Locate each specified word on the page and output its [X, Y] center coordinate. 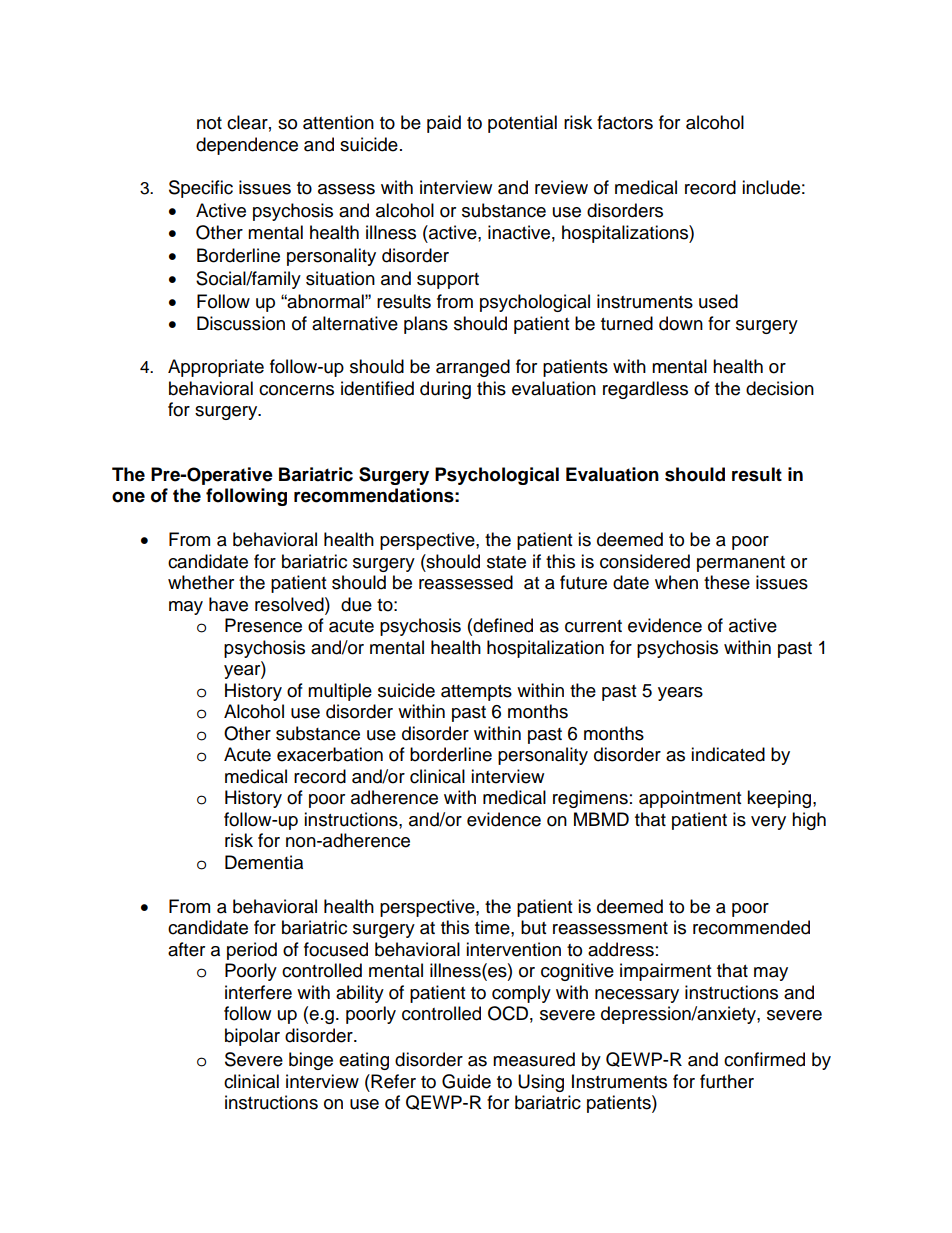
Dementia [264, 862]
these [727, 582]
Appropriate [216, 368]
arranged [473, 368]
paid [444, 124]
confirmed [764, 1059]
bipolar [252, 1037]
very [768, 823]
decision [780, 388]
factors [625, 122]
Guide [466, 1081]
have [228, 604]
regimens [590, 799]
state [506, 562]
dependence [247, 146]
